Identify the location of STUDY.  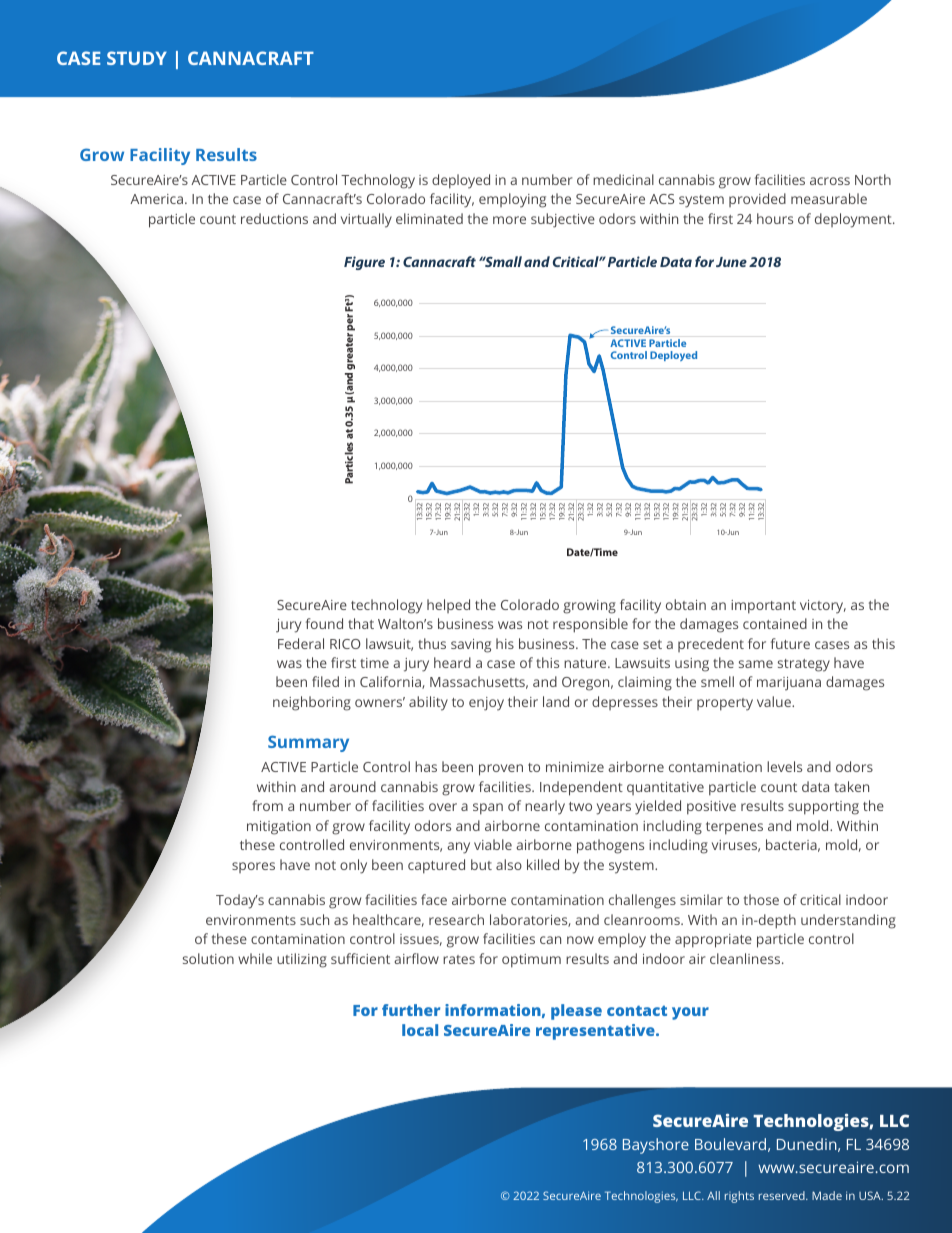
(137, 58).
